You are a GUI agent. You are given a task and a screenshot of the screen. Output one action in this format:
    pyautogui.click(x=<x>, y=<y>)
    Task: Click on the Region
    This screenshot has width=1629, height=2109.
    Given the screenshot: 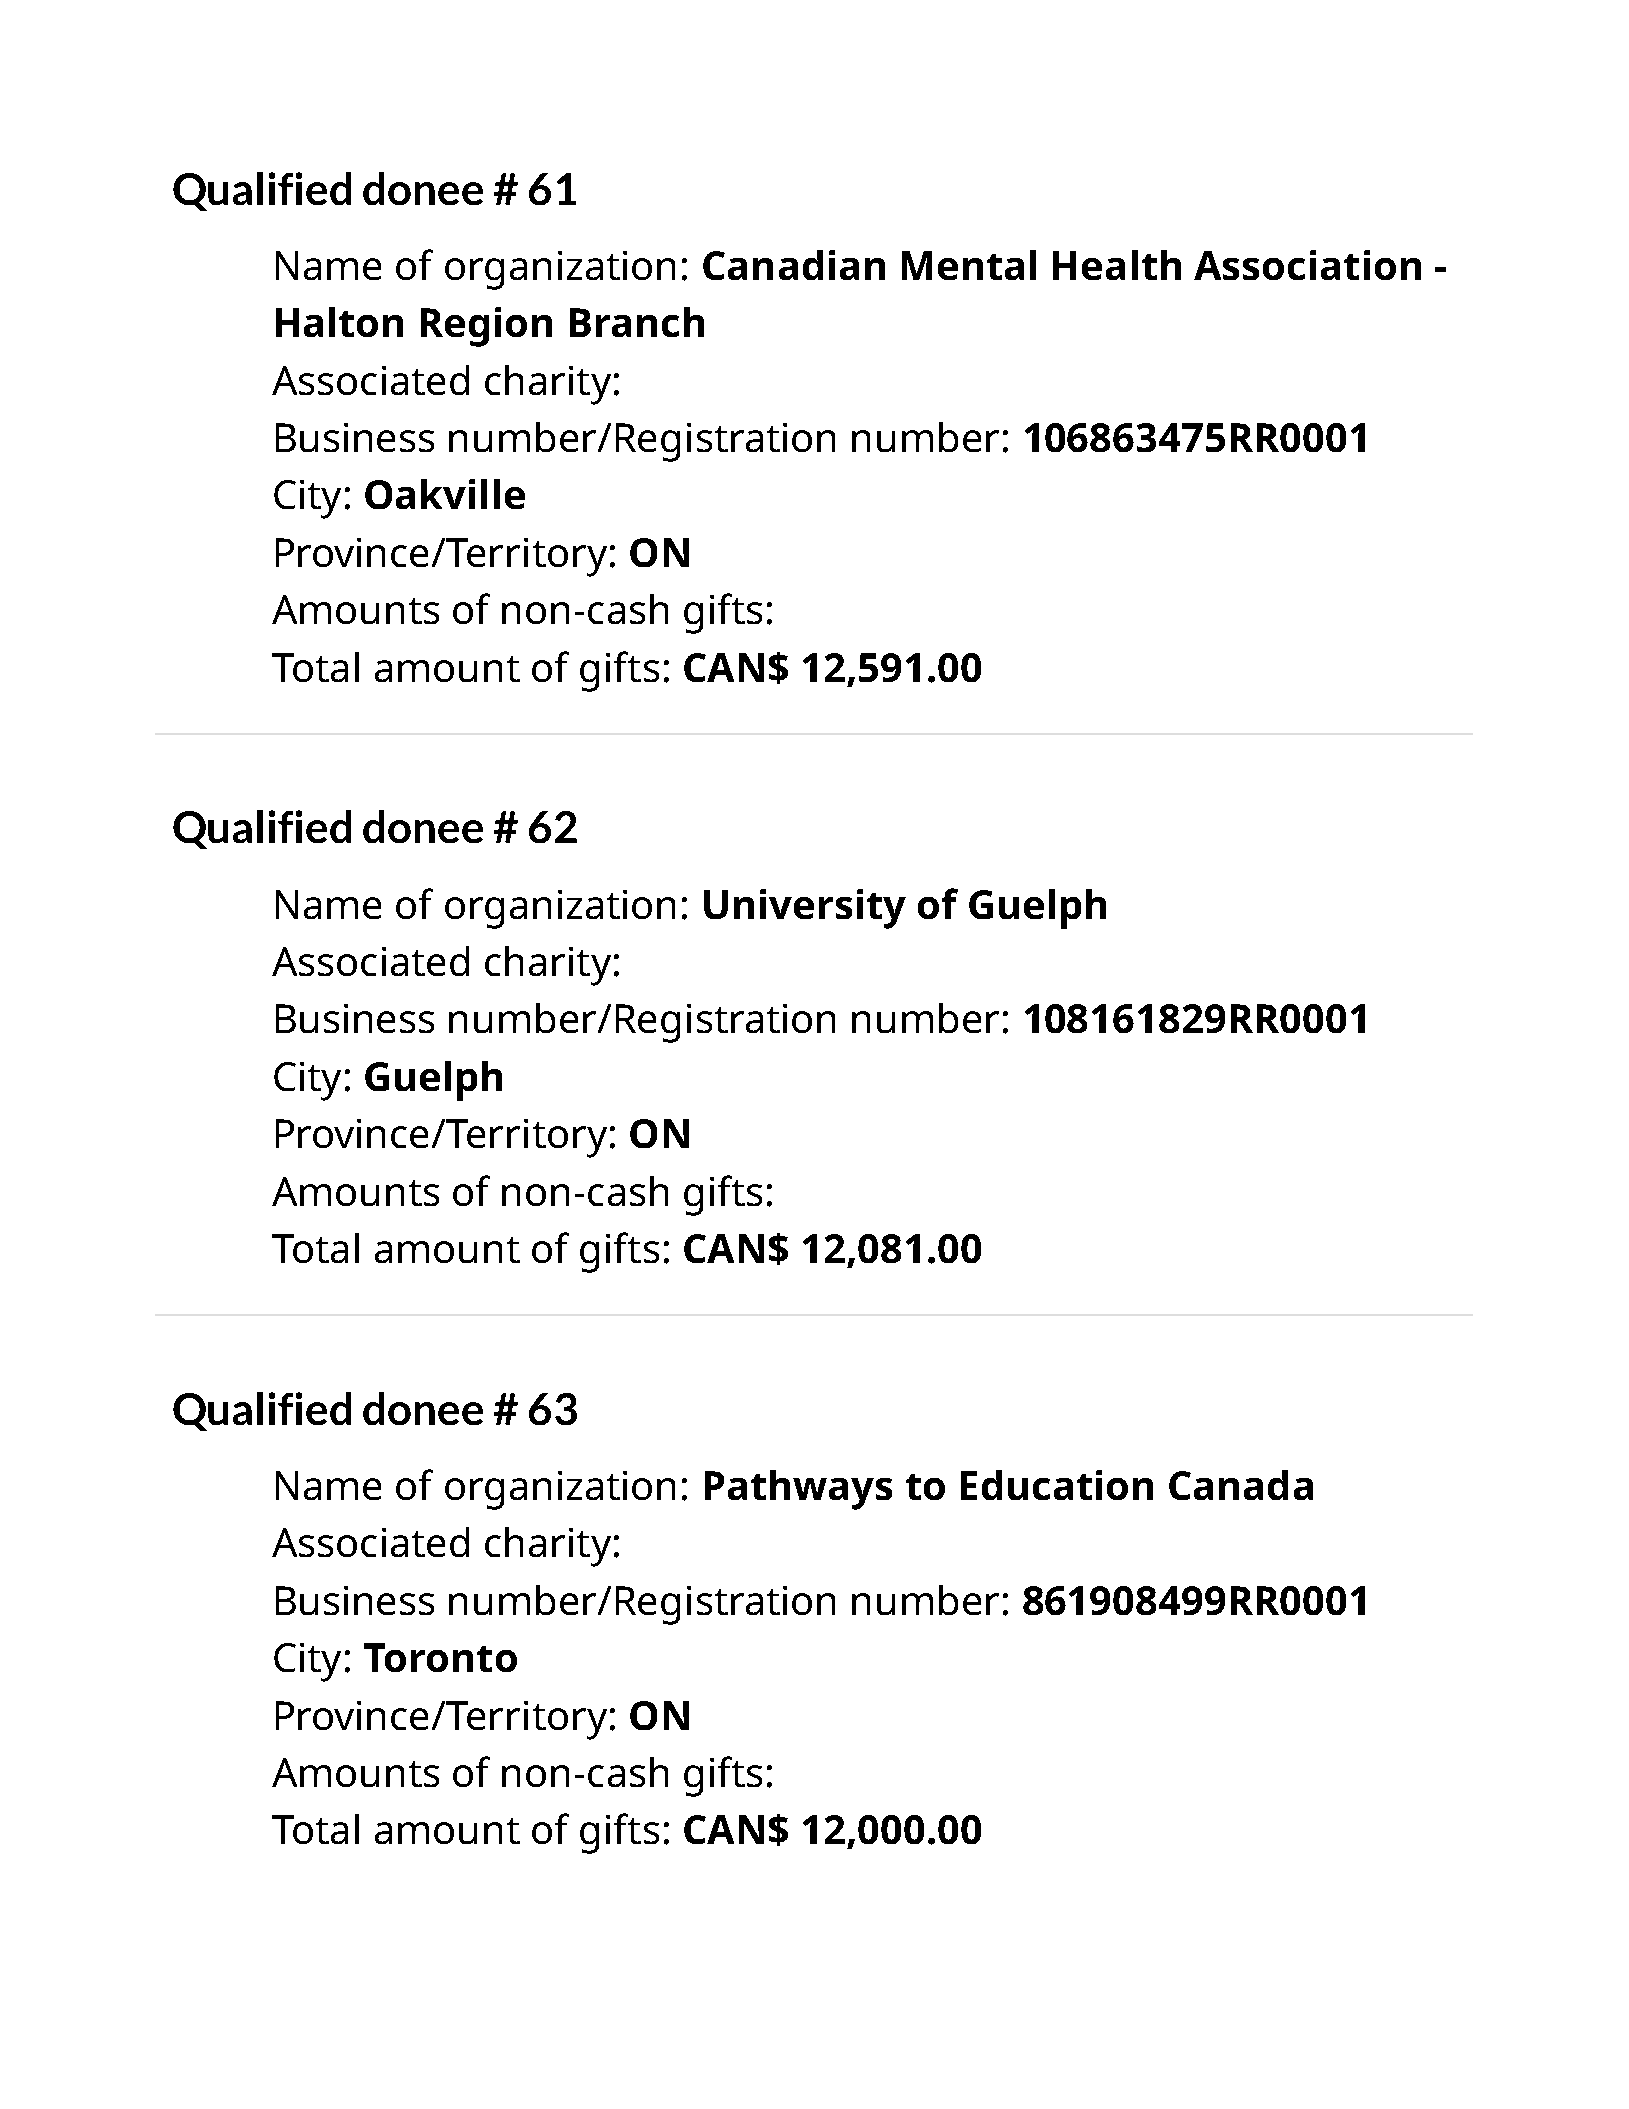 What is the action you would take?
    pyautogui.click(x=486, y=327)
